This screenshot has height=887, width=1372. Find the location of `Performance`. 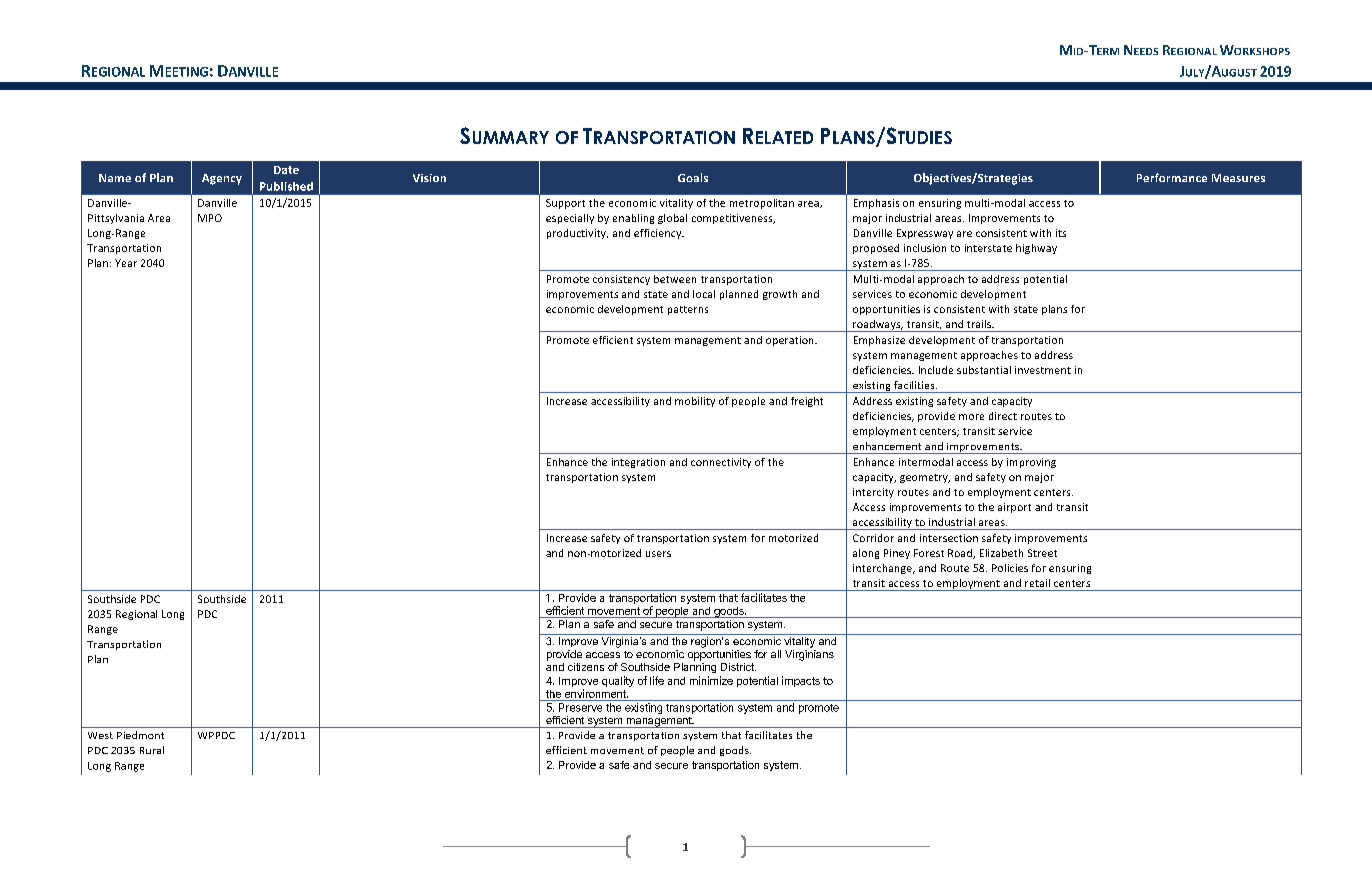

Performance is located at coordinates (1172, 177).
